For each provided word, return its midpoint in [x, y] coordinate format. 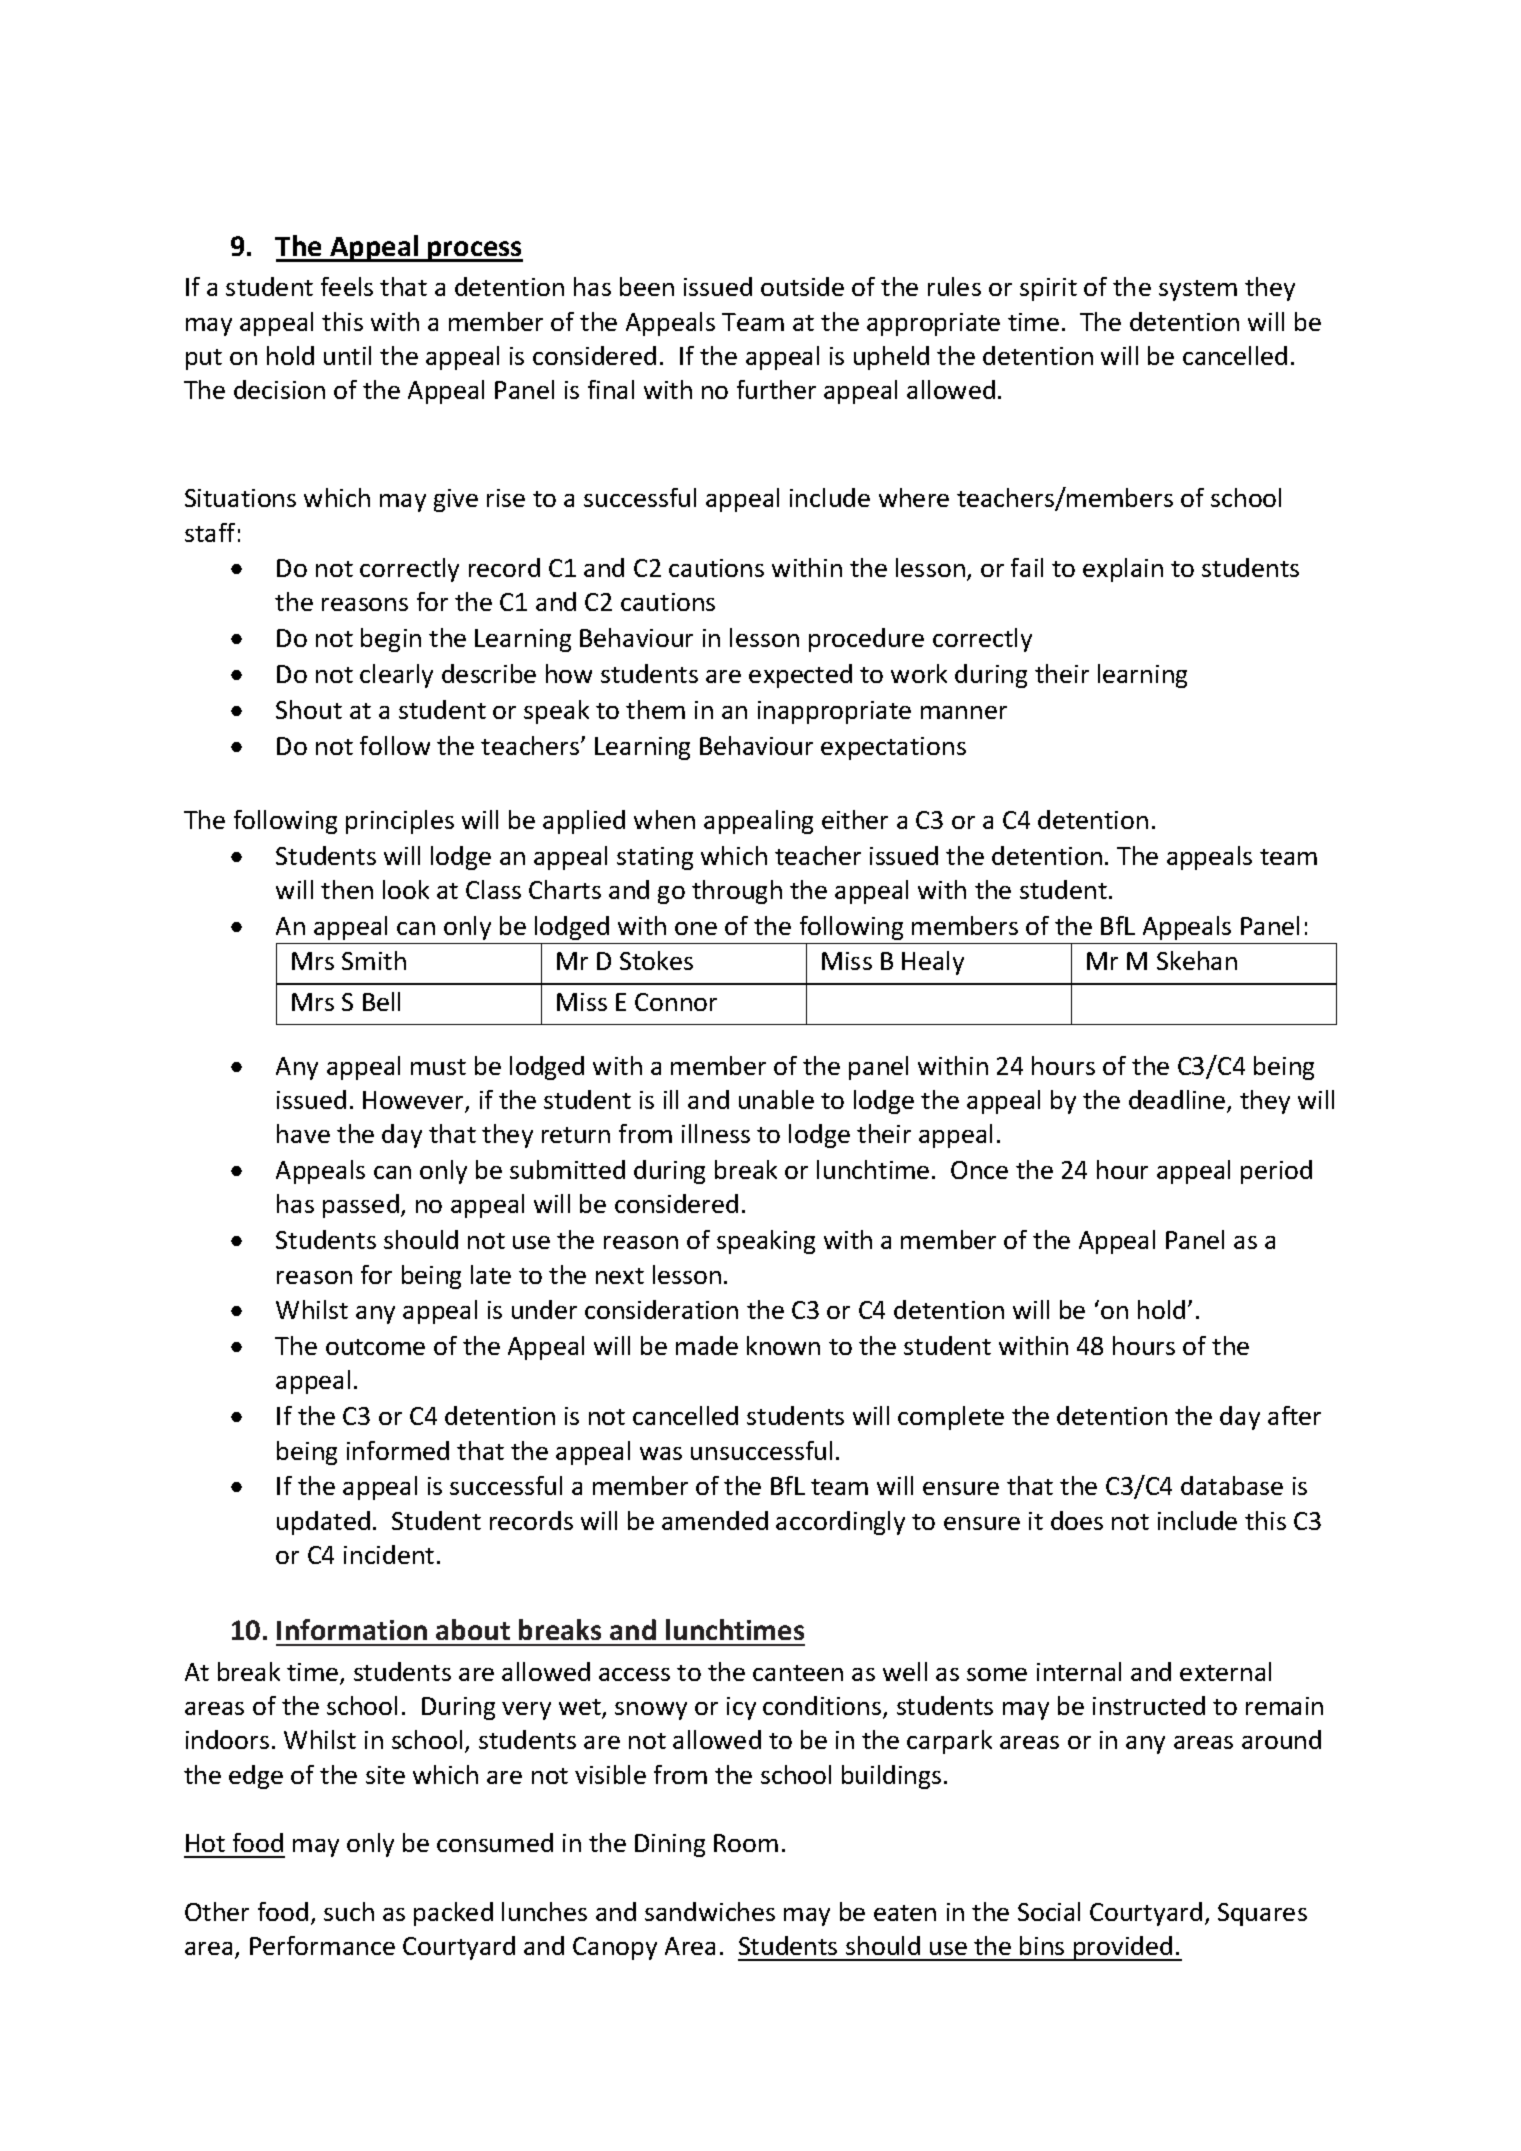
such [349, 1911]
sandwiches [710, 1911]
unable [776, 1099]
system [1198, 290]
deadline [1178, 1101]
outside [802, 286]
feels [347, 286]
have [303, 1133]
